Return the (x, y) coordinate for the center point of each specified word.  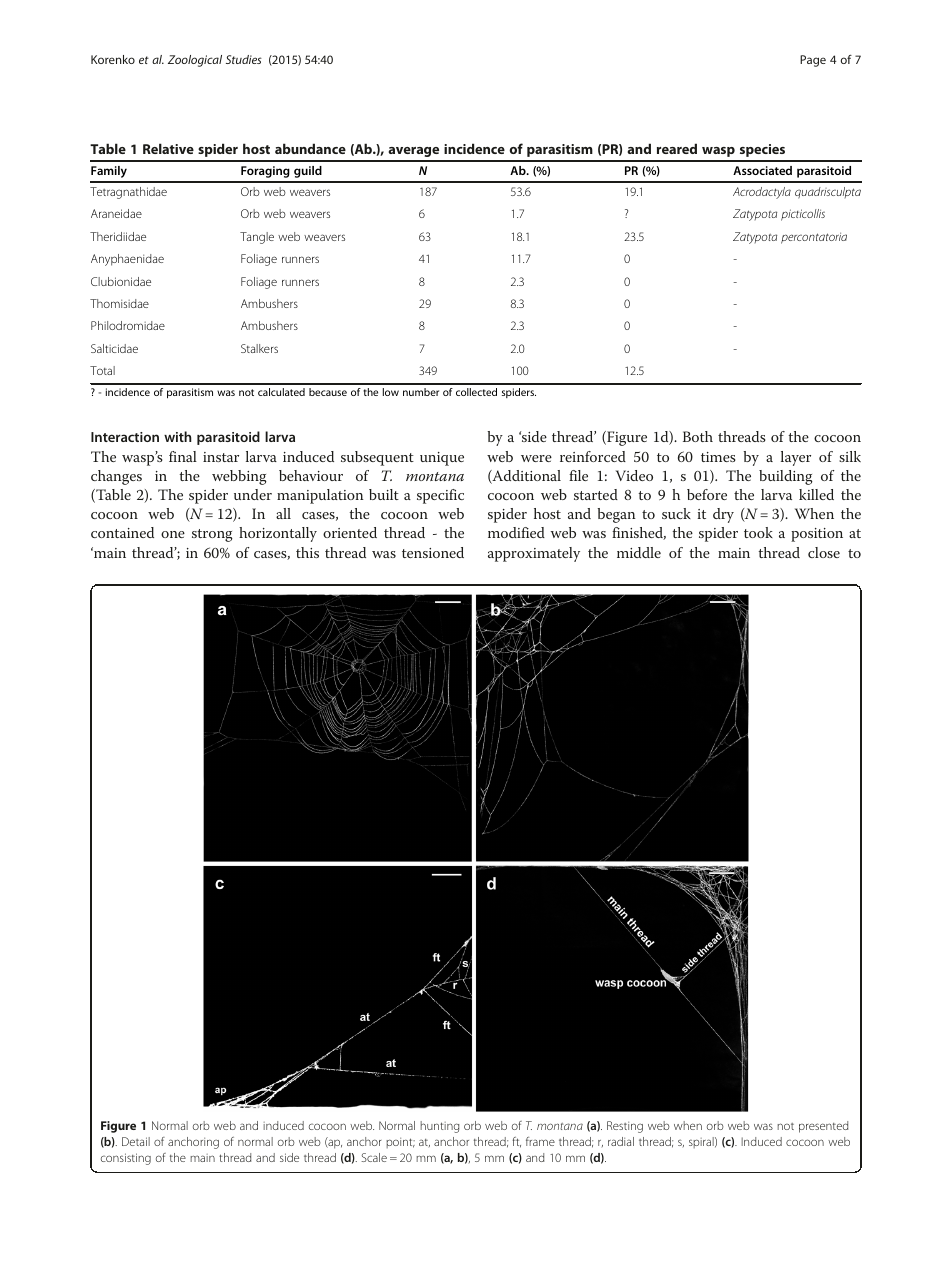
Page (813, 61)
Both (698, 436)
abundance (310, 148)
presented (824, 1127)
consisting (126, 1159)
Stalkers (259, 348)
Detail (136, 1141)
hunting (439, 1127)
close (824, 552)
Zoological (195, 61)
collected (476, 392)
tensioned (433, 552)
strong (212, 535)
